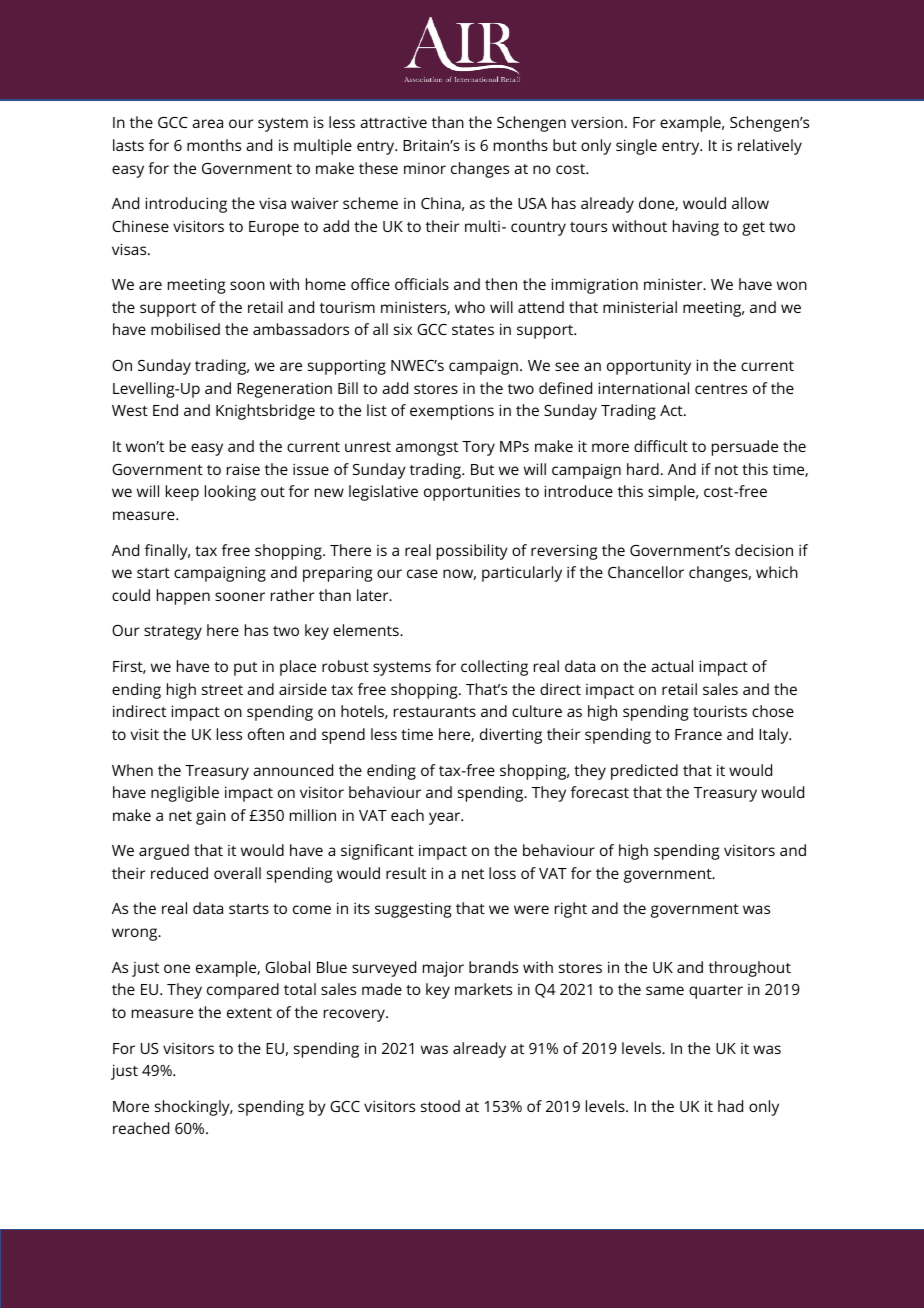 The height and width of the image is (1308, 924). What do you see at coordinates (446, 818) in the image?
I see `year` at bounding box center [446, 818].
